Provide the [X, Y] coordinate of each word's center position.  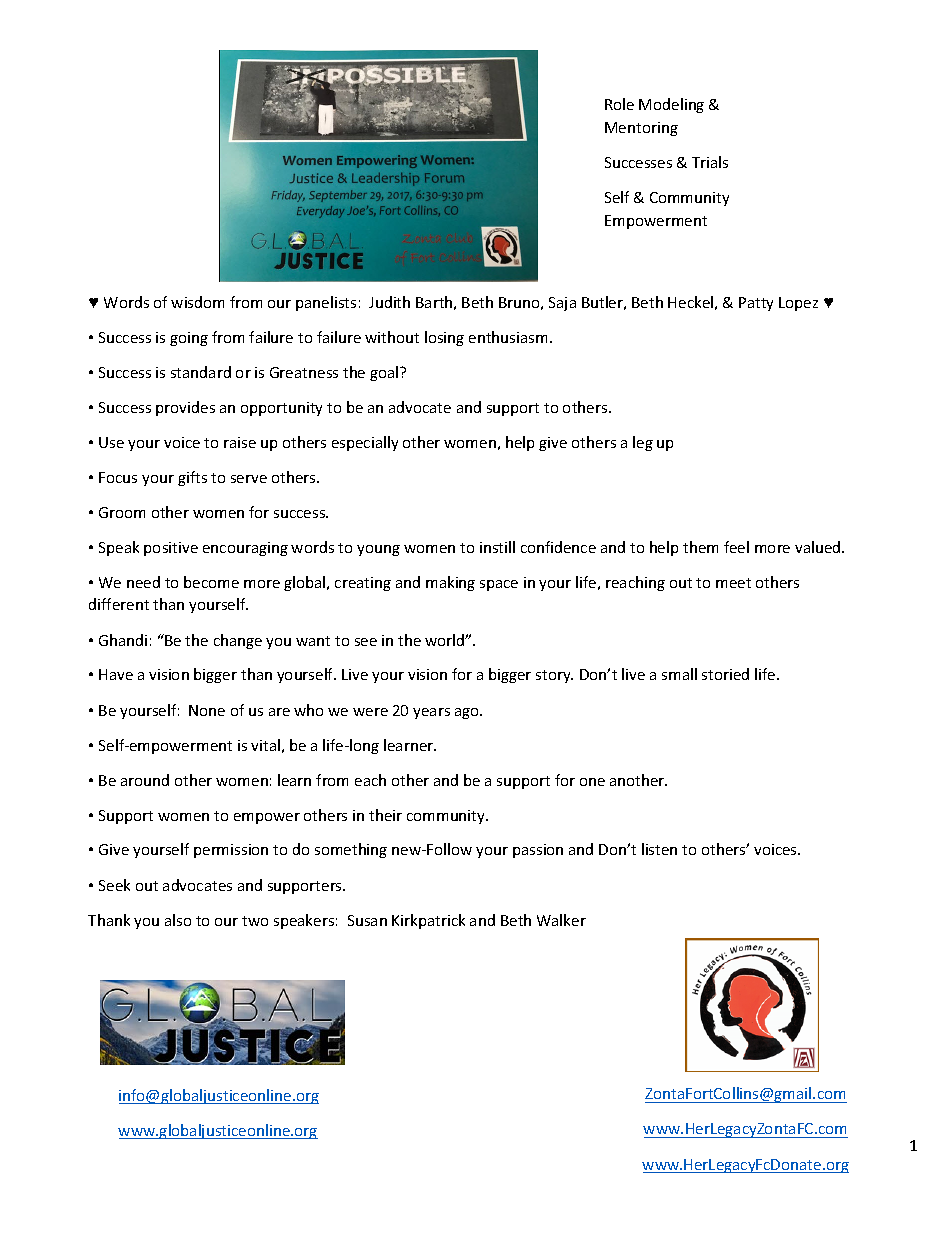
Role [619, 104]
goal [385, 373]
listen [659, 849]
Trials [710, 162]
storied [725, 674]
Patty [756, 304]
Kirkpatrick [428, 921]
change [238, 641]
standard [201, 372]
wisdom [197, 302]
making [450, 583]
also [178, 920]
